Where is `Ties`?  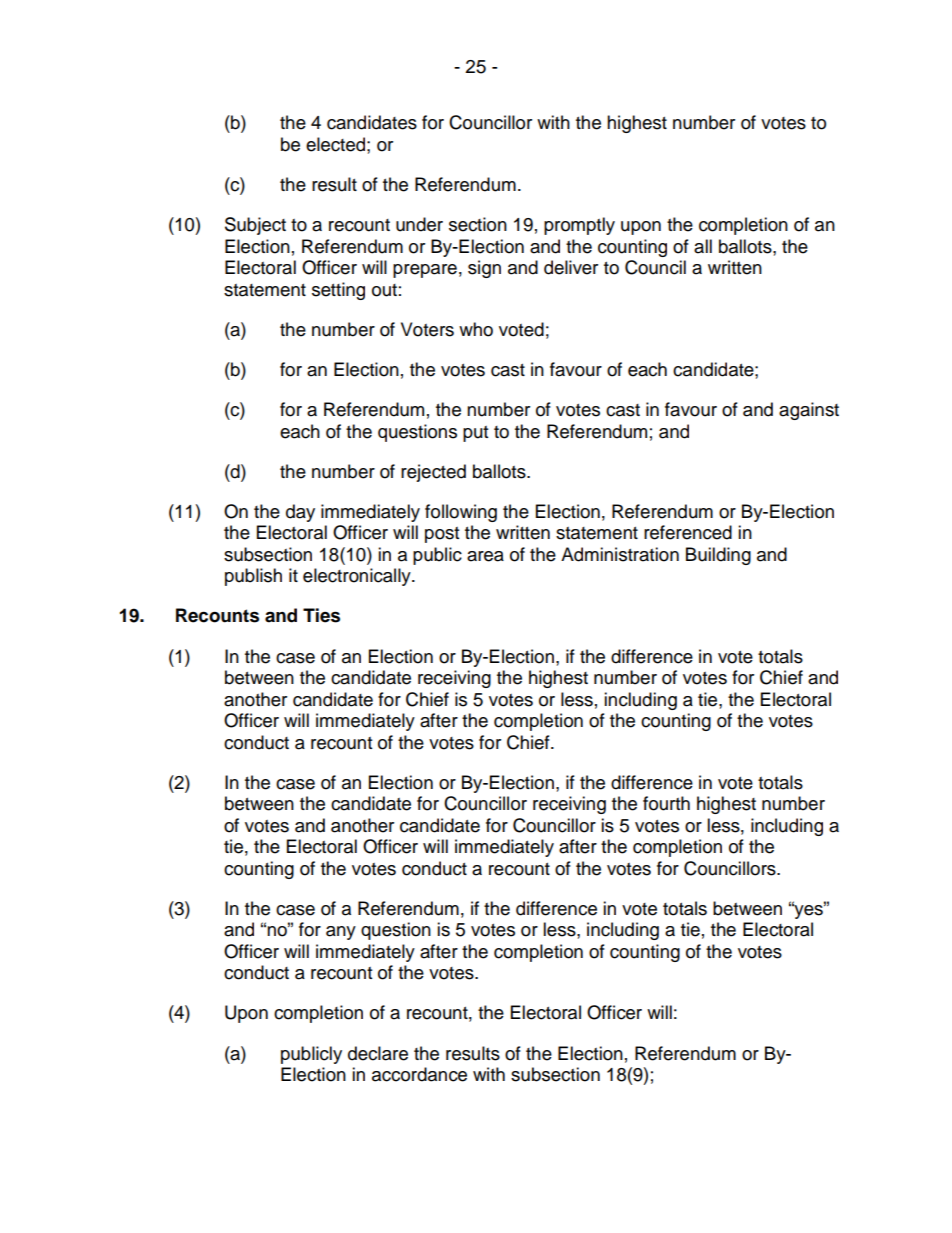 Ties is located at coordinates (321, 615).
